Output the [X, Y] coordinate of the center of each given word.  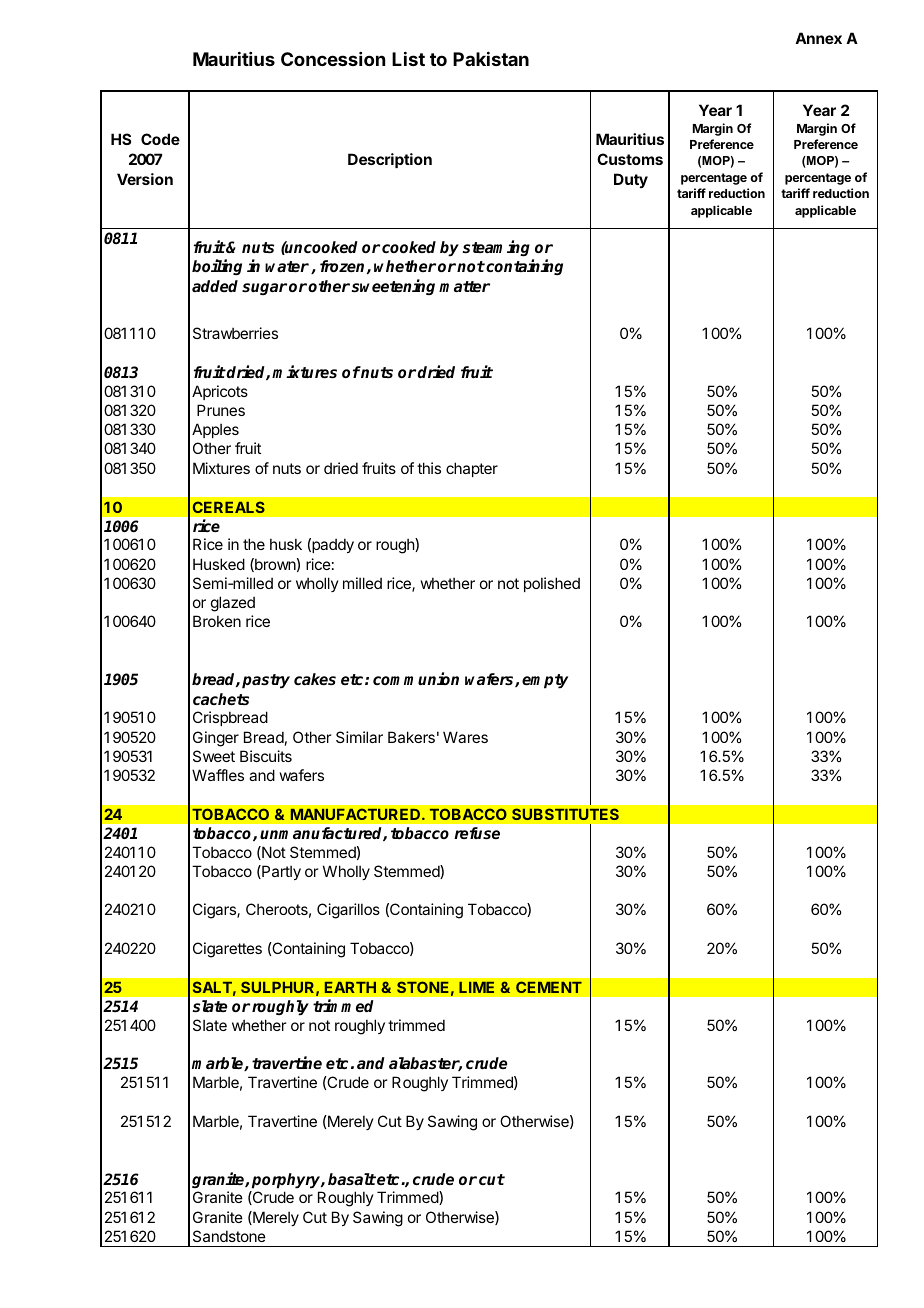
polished [552, 584]
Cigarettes [227, 950]
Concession [333, 59]
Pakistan [491, 59]
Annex [818, 38]
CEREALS [229, 507]
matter [464, 286]
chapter [472, 469]
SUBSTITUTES [565, 814]
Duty [631, 180]
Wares [465, 737]
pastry [266, 681]
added [215, 286]
